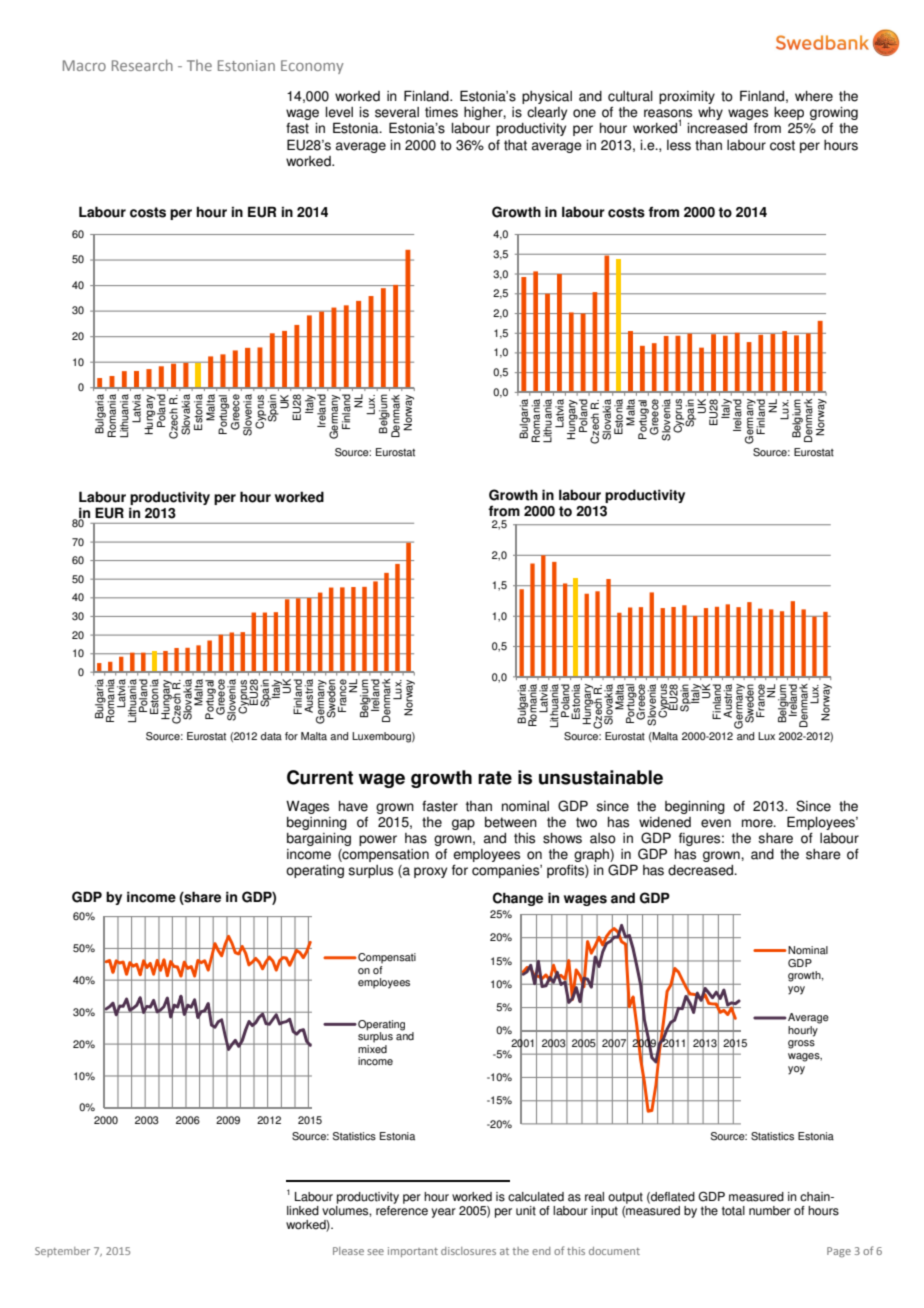  I want to click on data, so click(271, 736).
